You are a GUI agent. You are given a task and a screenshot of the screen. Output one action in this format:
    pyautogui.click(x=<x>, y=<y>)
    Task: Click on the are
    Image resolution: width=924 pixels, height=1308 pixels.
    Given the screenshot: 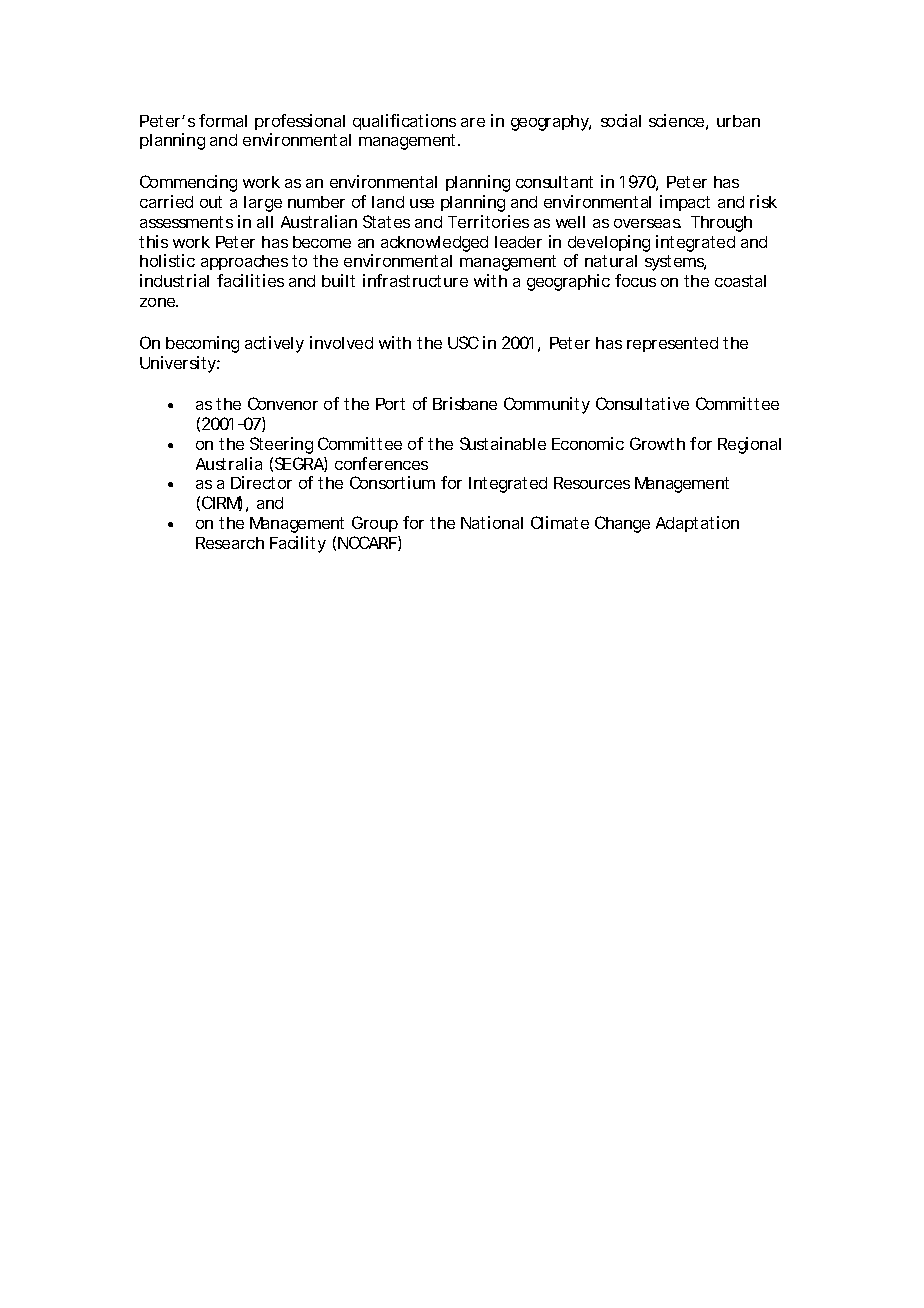 What is the action you would take?
    pyautogui.click(x=473, y=122)
